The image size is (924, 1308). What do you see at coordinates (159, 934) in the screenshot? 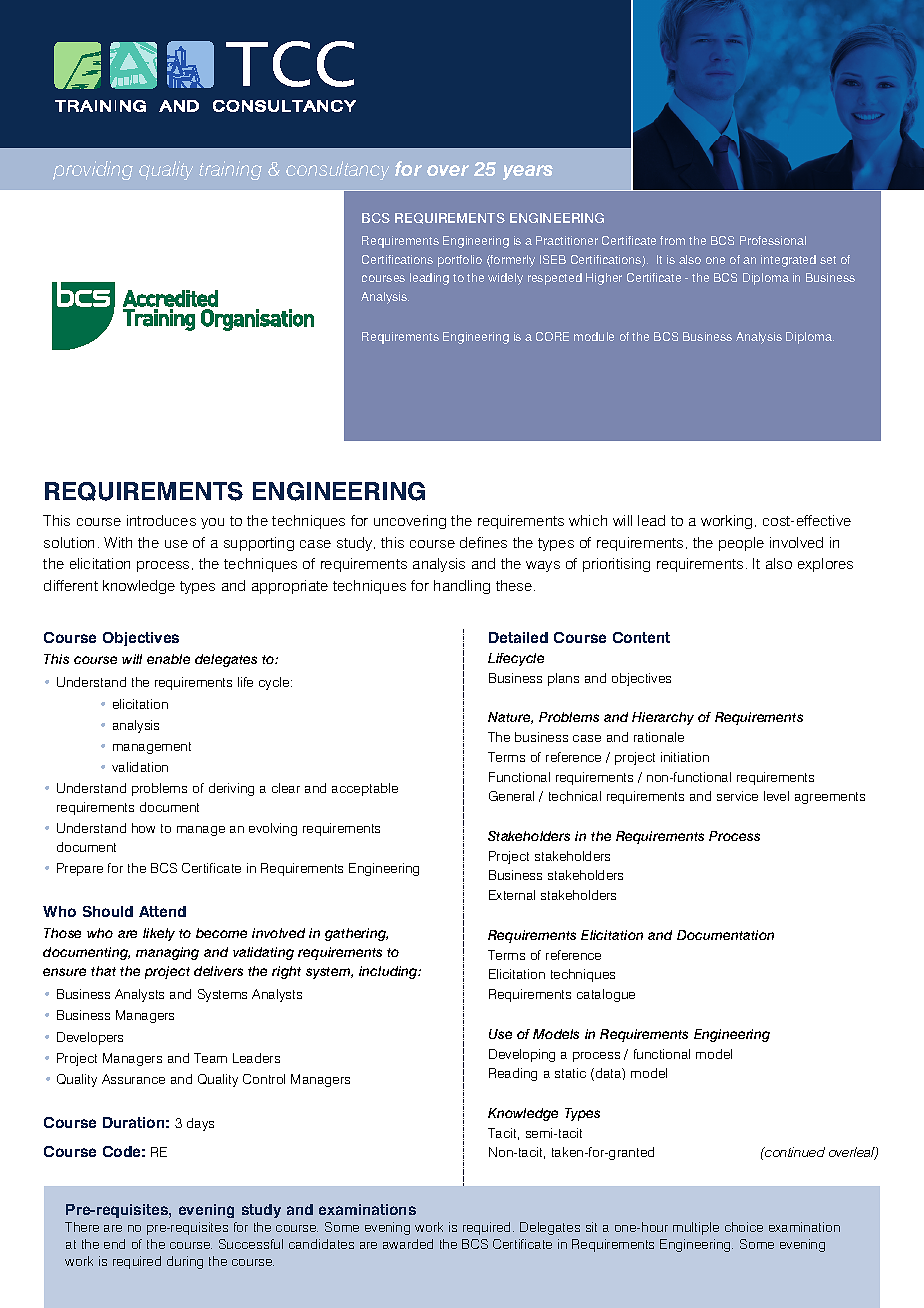
I see `likely` at bounding box center [159, 934].
